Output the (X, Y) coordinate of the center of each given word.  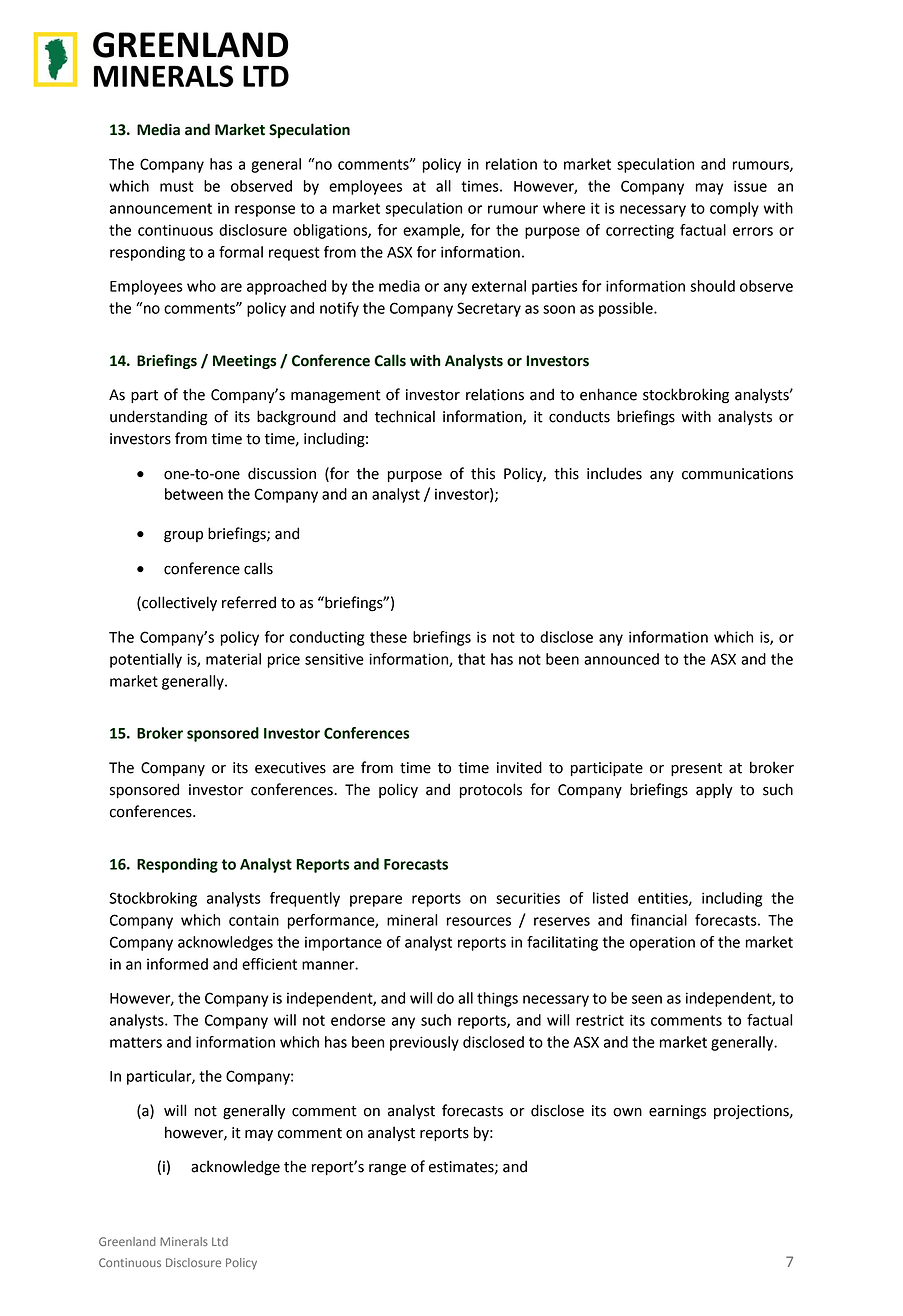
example (432, 231)
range (387, 1170)
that (471, 659)
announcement (161, 208)
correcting (640, 232)
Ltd (220, 1241)
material (233, 659)
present (696, 769)
